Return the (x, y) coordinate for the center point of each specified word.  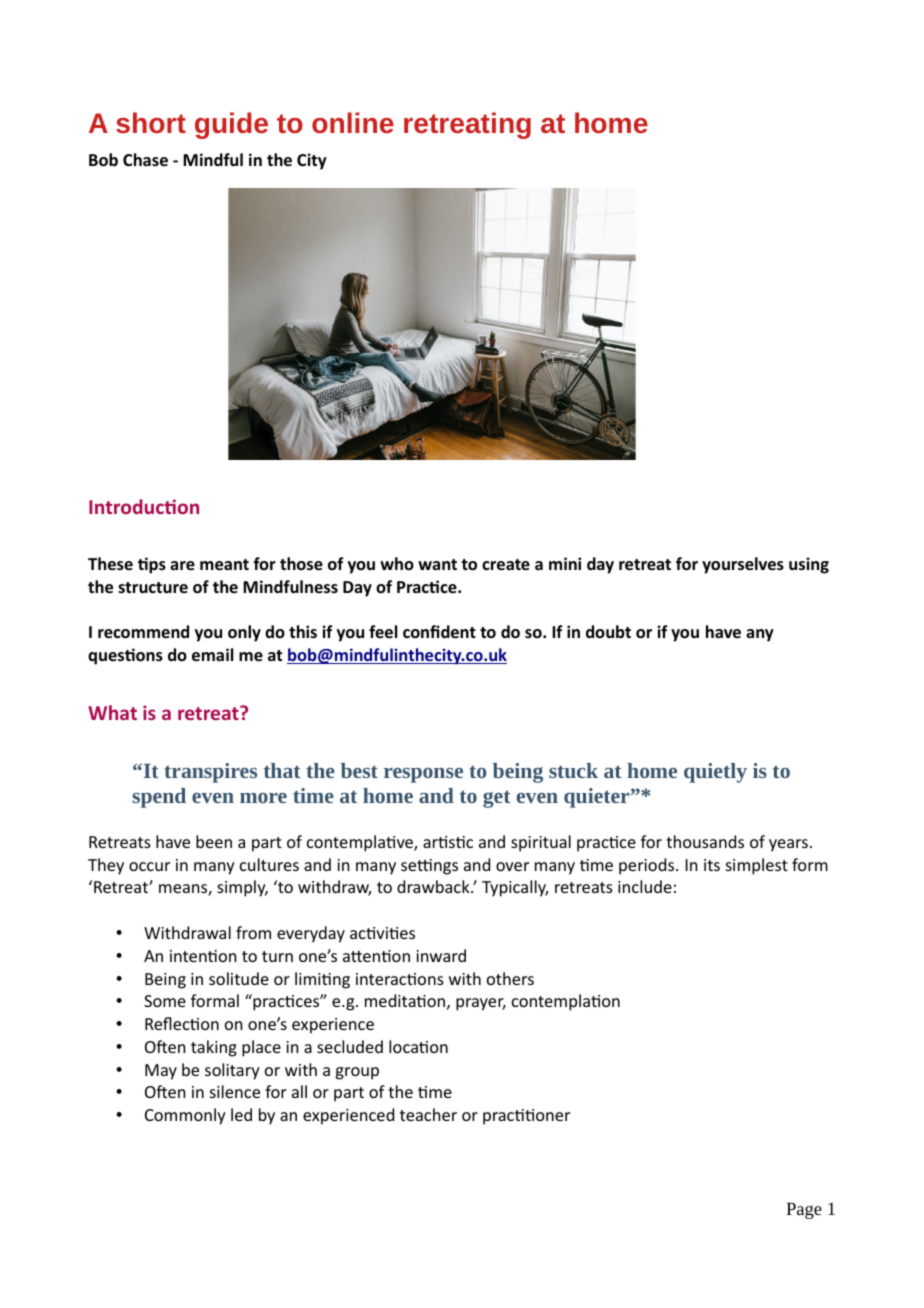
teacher (428, 1114)
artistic (448, 842)
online (353, 122)
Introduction (144, 506)
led (241, 1114)
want (437, 564)
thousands (705, 841)
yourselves (743, 565)
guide (231, 125)
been (214, 841)
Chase (145, 160)
